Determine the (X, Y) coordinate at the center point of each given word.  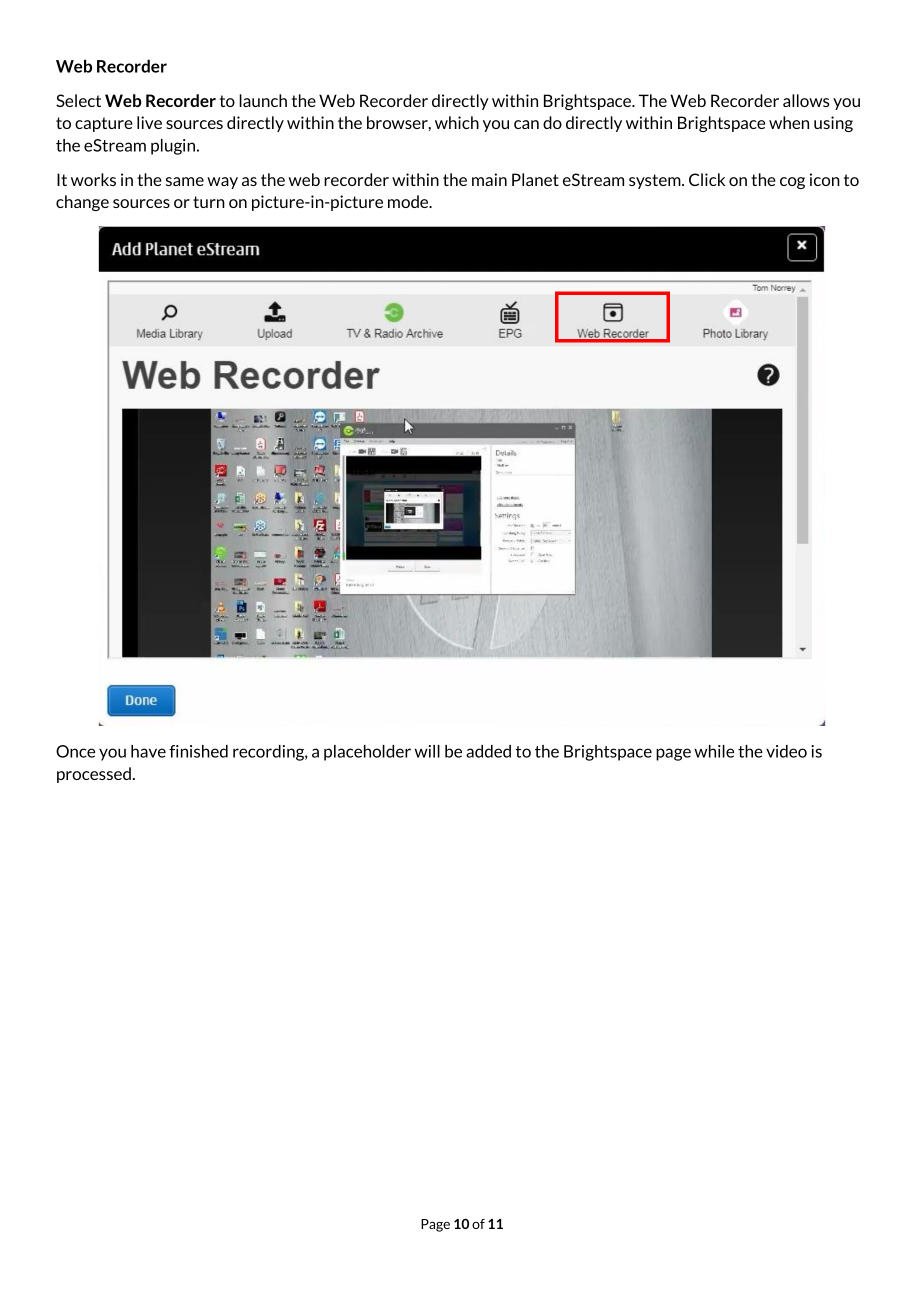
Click (707, 179)
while (714, 751)
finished (198, 751)
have (148, 751)
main (489, 179)
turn (209, 202)
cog (792, 183)
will (427, 751)
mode (409, 201)
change (82, 203)
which (457, 122)
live (149, 122)
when (789, 122)
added (488, 751)
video (786, 751)
